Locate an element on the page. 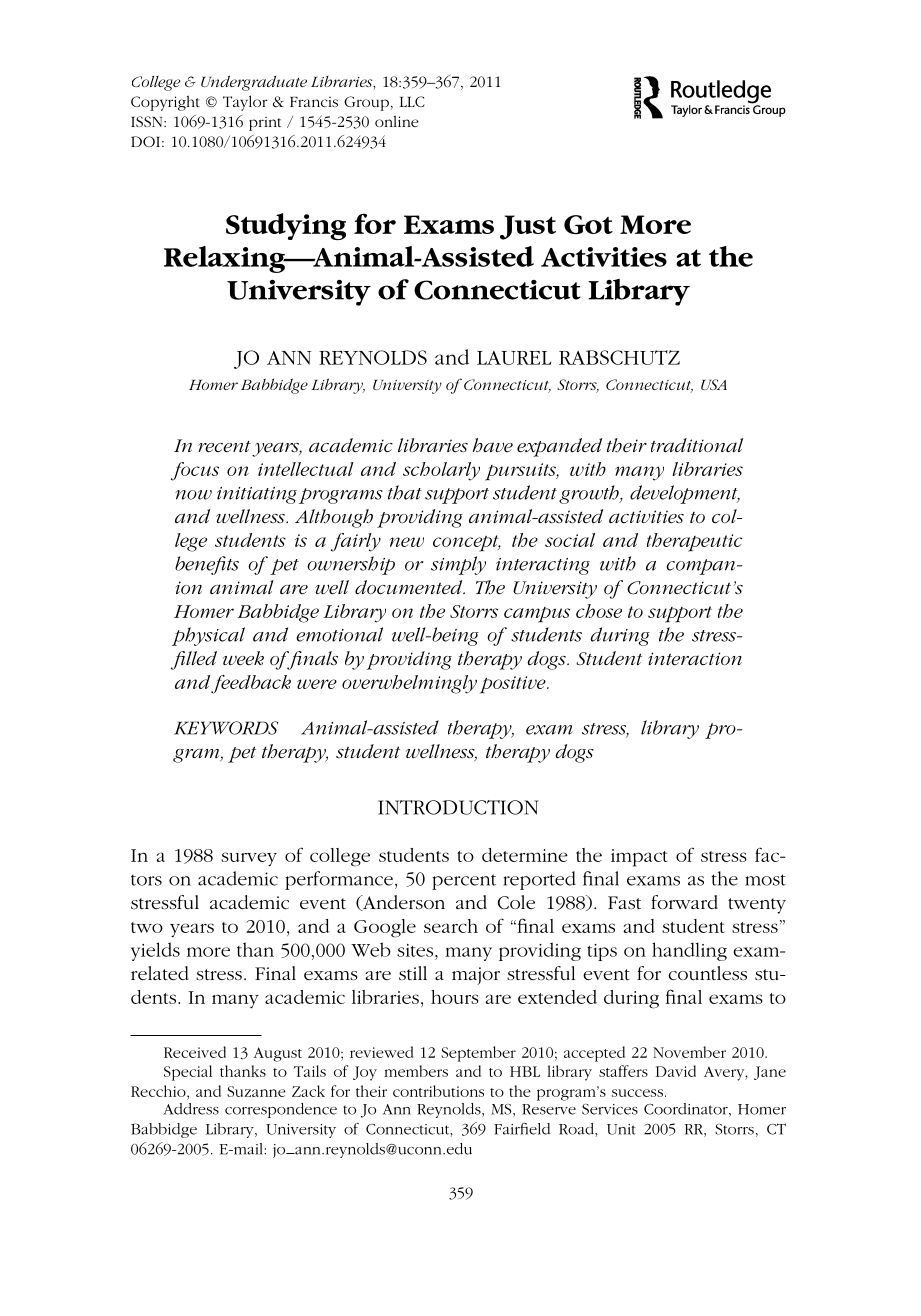 The height and width of the page is (1316, 921). LLC is located at coordinates (412, 101).
